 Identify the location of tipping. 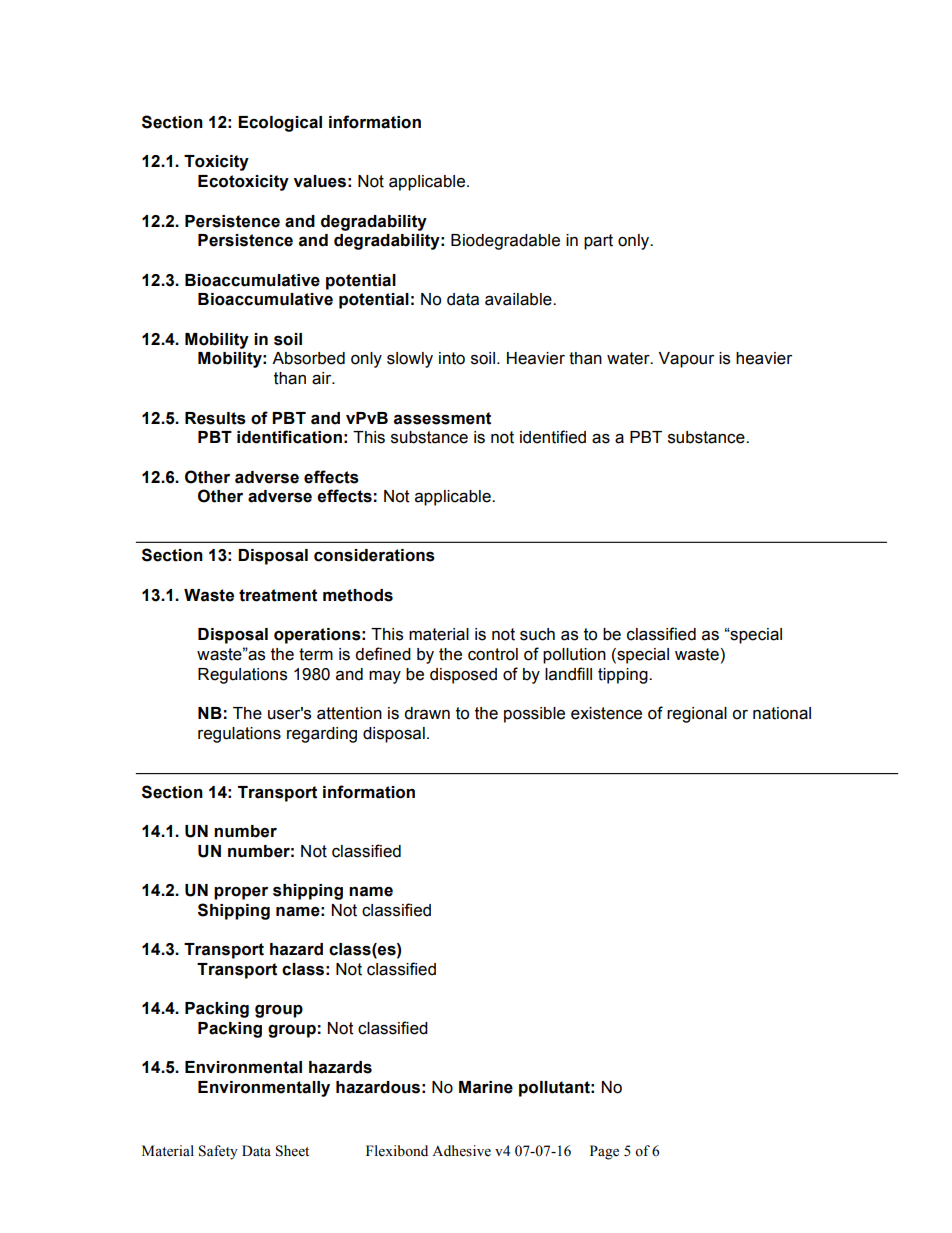
(624, 676).
